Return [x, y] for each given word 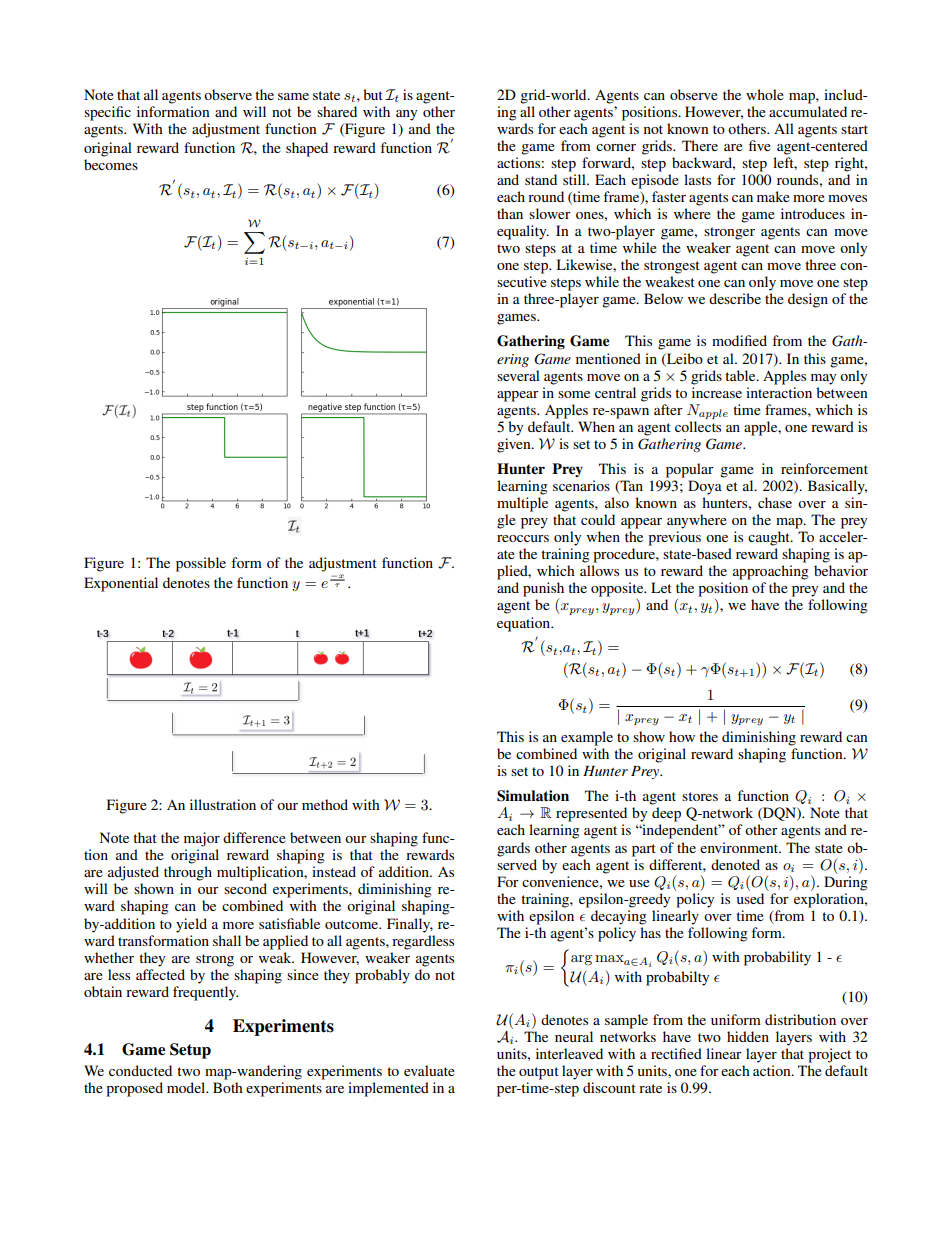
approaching [771, 572]
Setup [190, 1051]
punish [543, 589]
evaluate [429, 1070]
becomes [111, 164]
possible [201, 564]
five [760, 145]
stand [541, 179]
